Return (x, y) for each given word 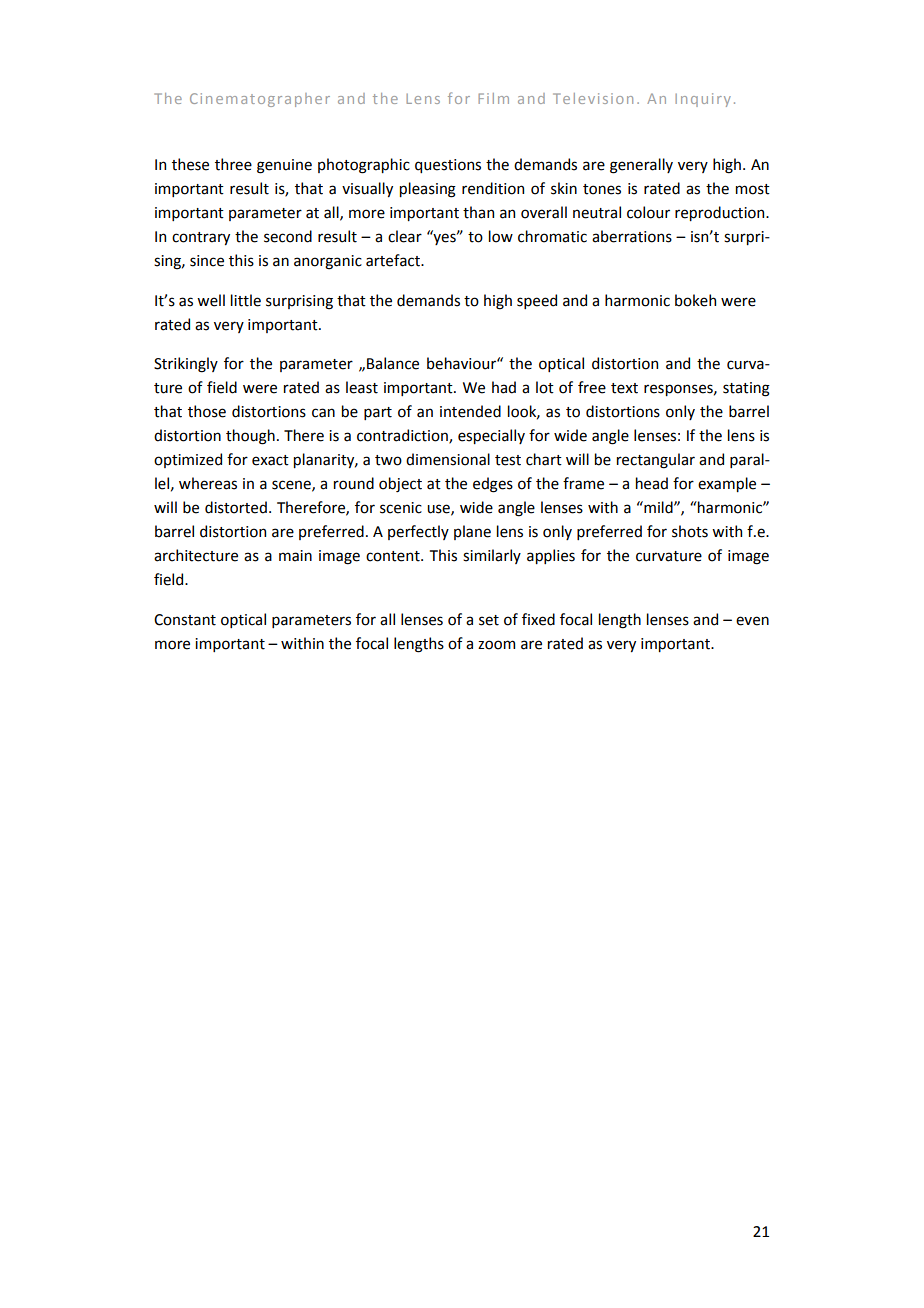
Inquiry (703, 100)
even (752, 621)
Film (493, 98)
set (489, 620)
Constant (185, 620)
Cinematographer (260, 100)
